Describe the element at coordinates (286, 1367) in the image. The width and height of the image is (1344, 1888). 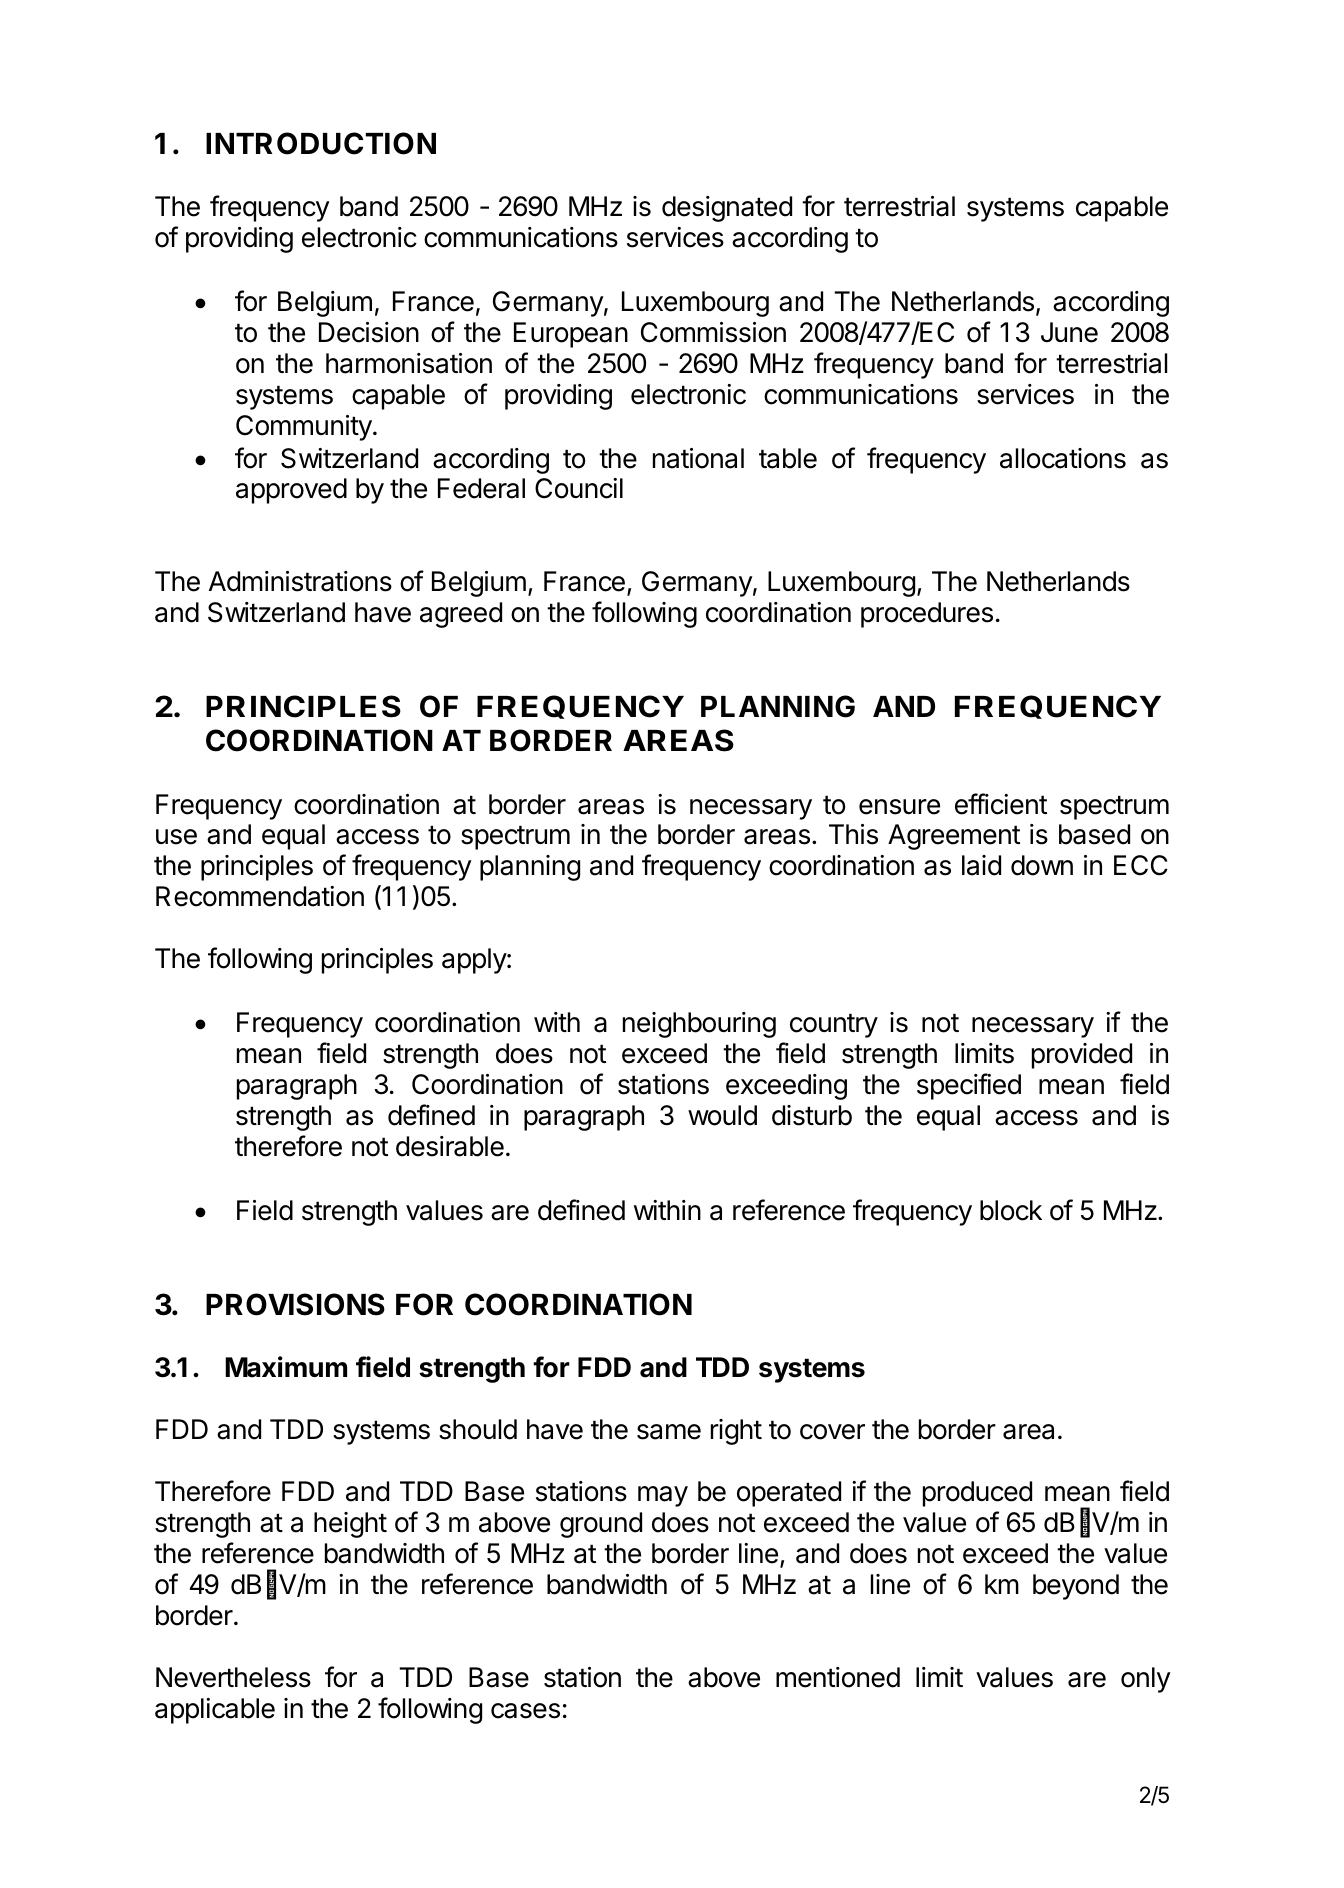
I see `Maximum` at that location.
